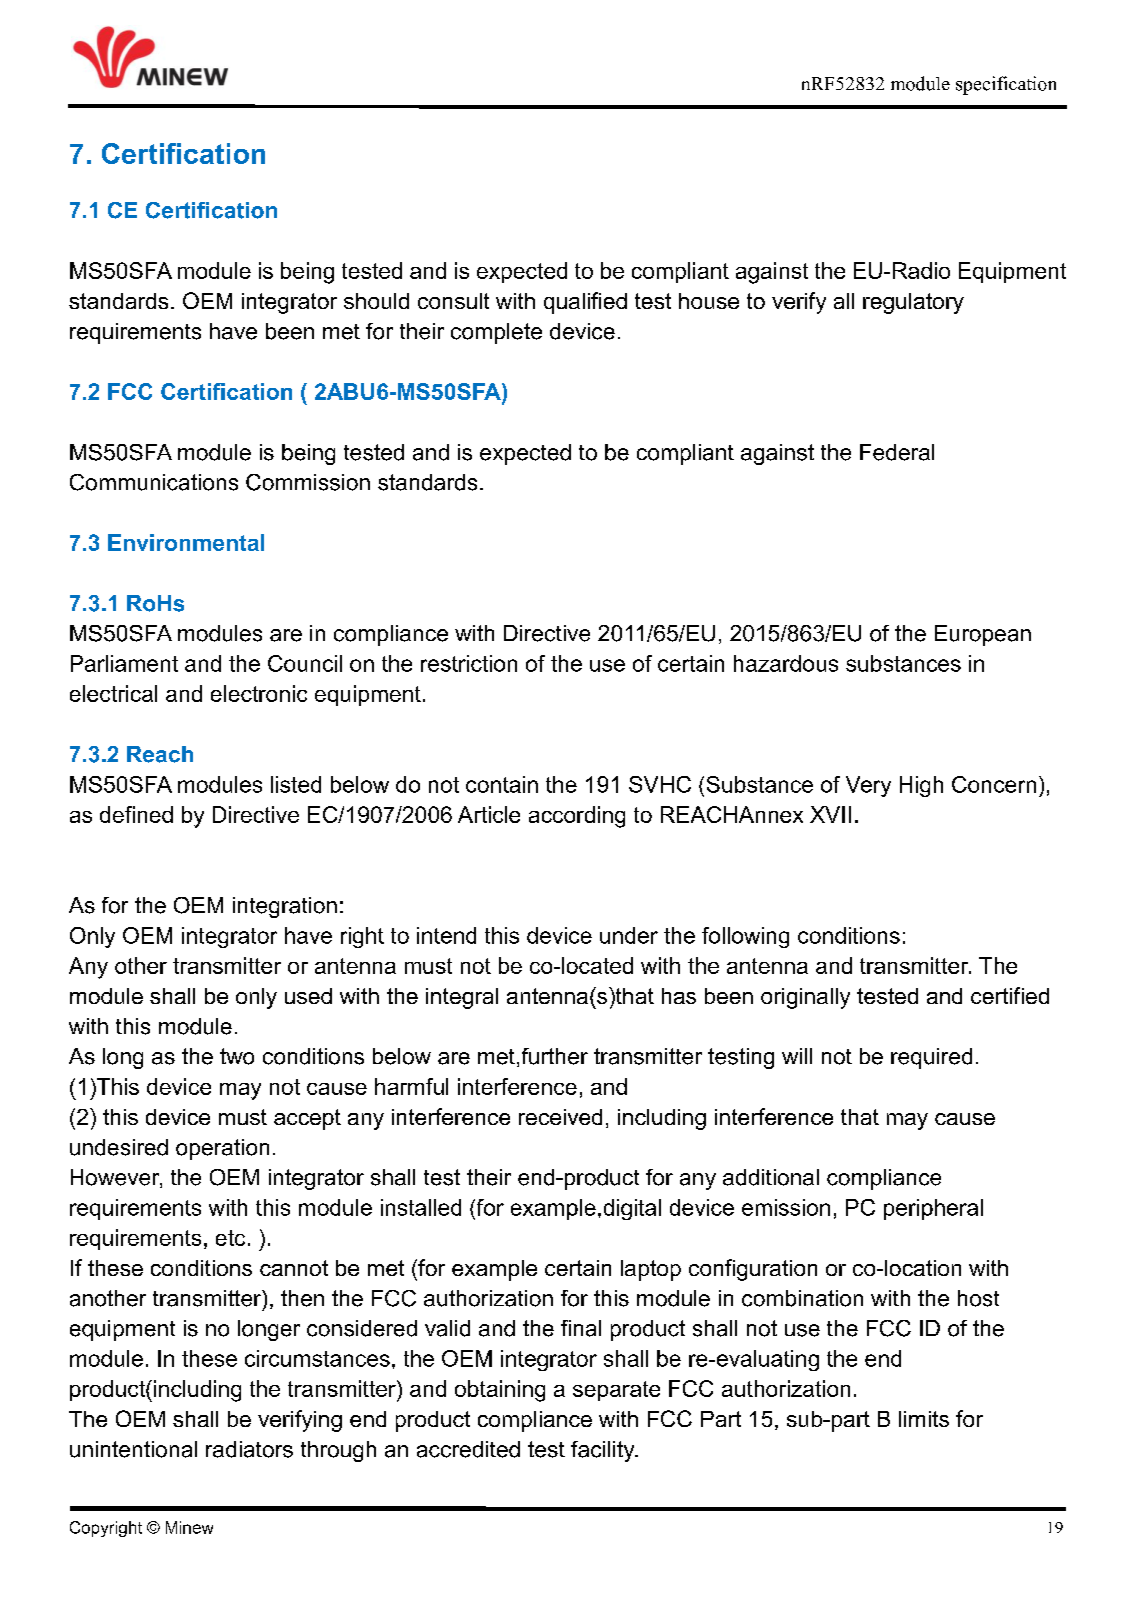 Image resolution: width=1135 pixels, height=1605 pixels. What do you see at coordinates (133, 1449) in the image?
I see `unintentional` at bounding box center [133, 1449].
